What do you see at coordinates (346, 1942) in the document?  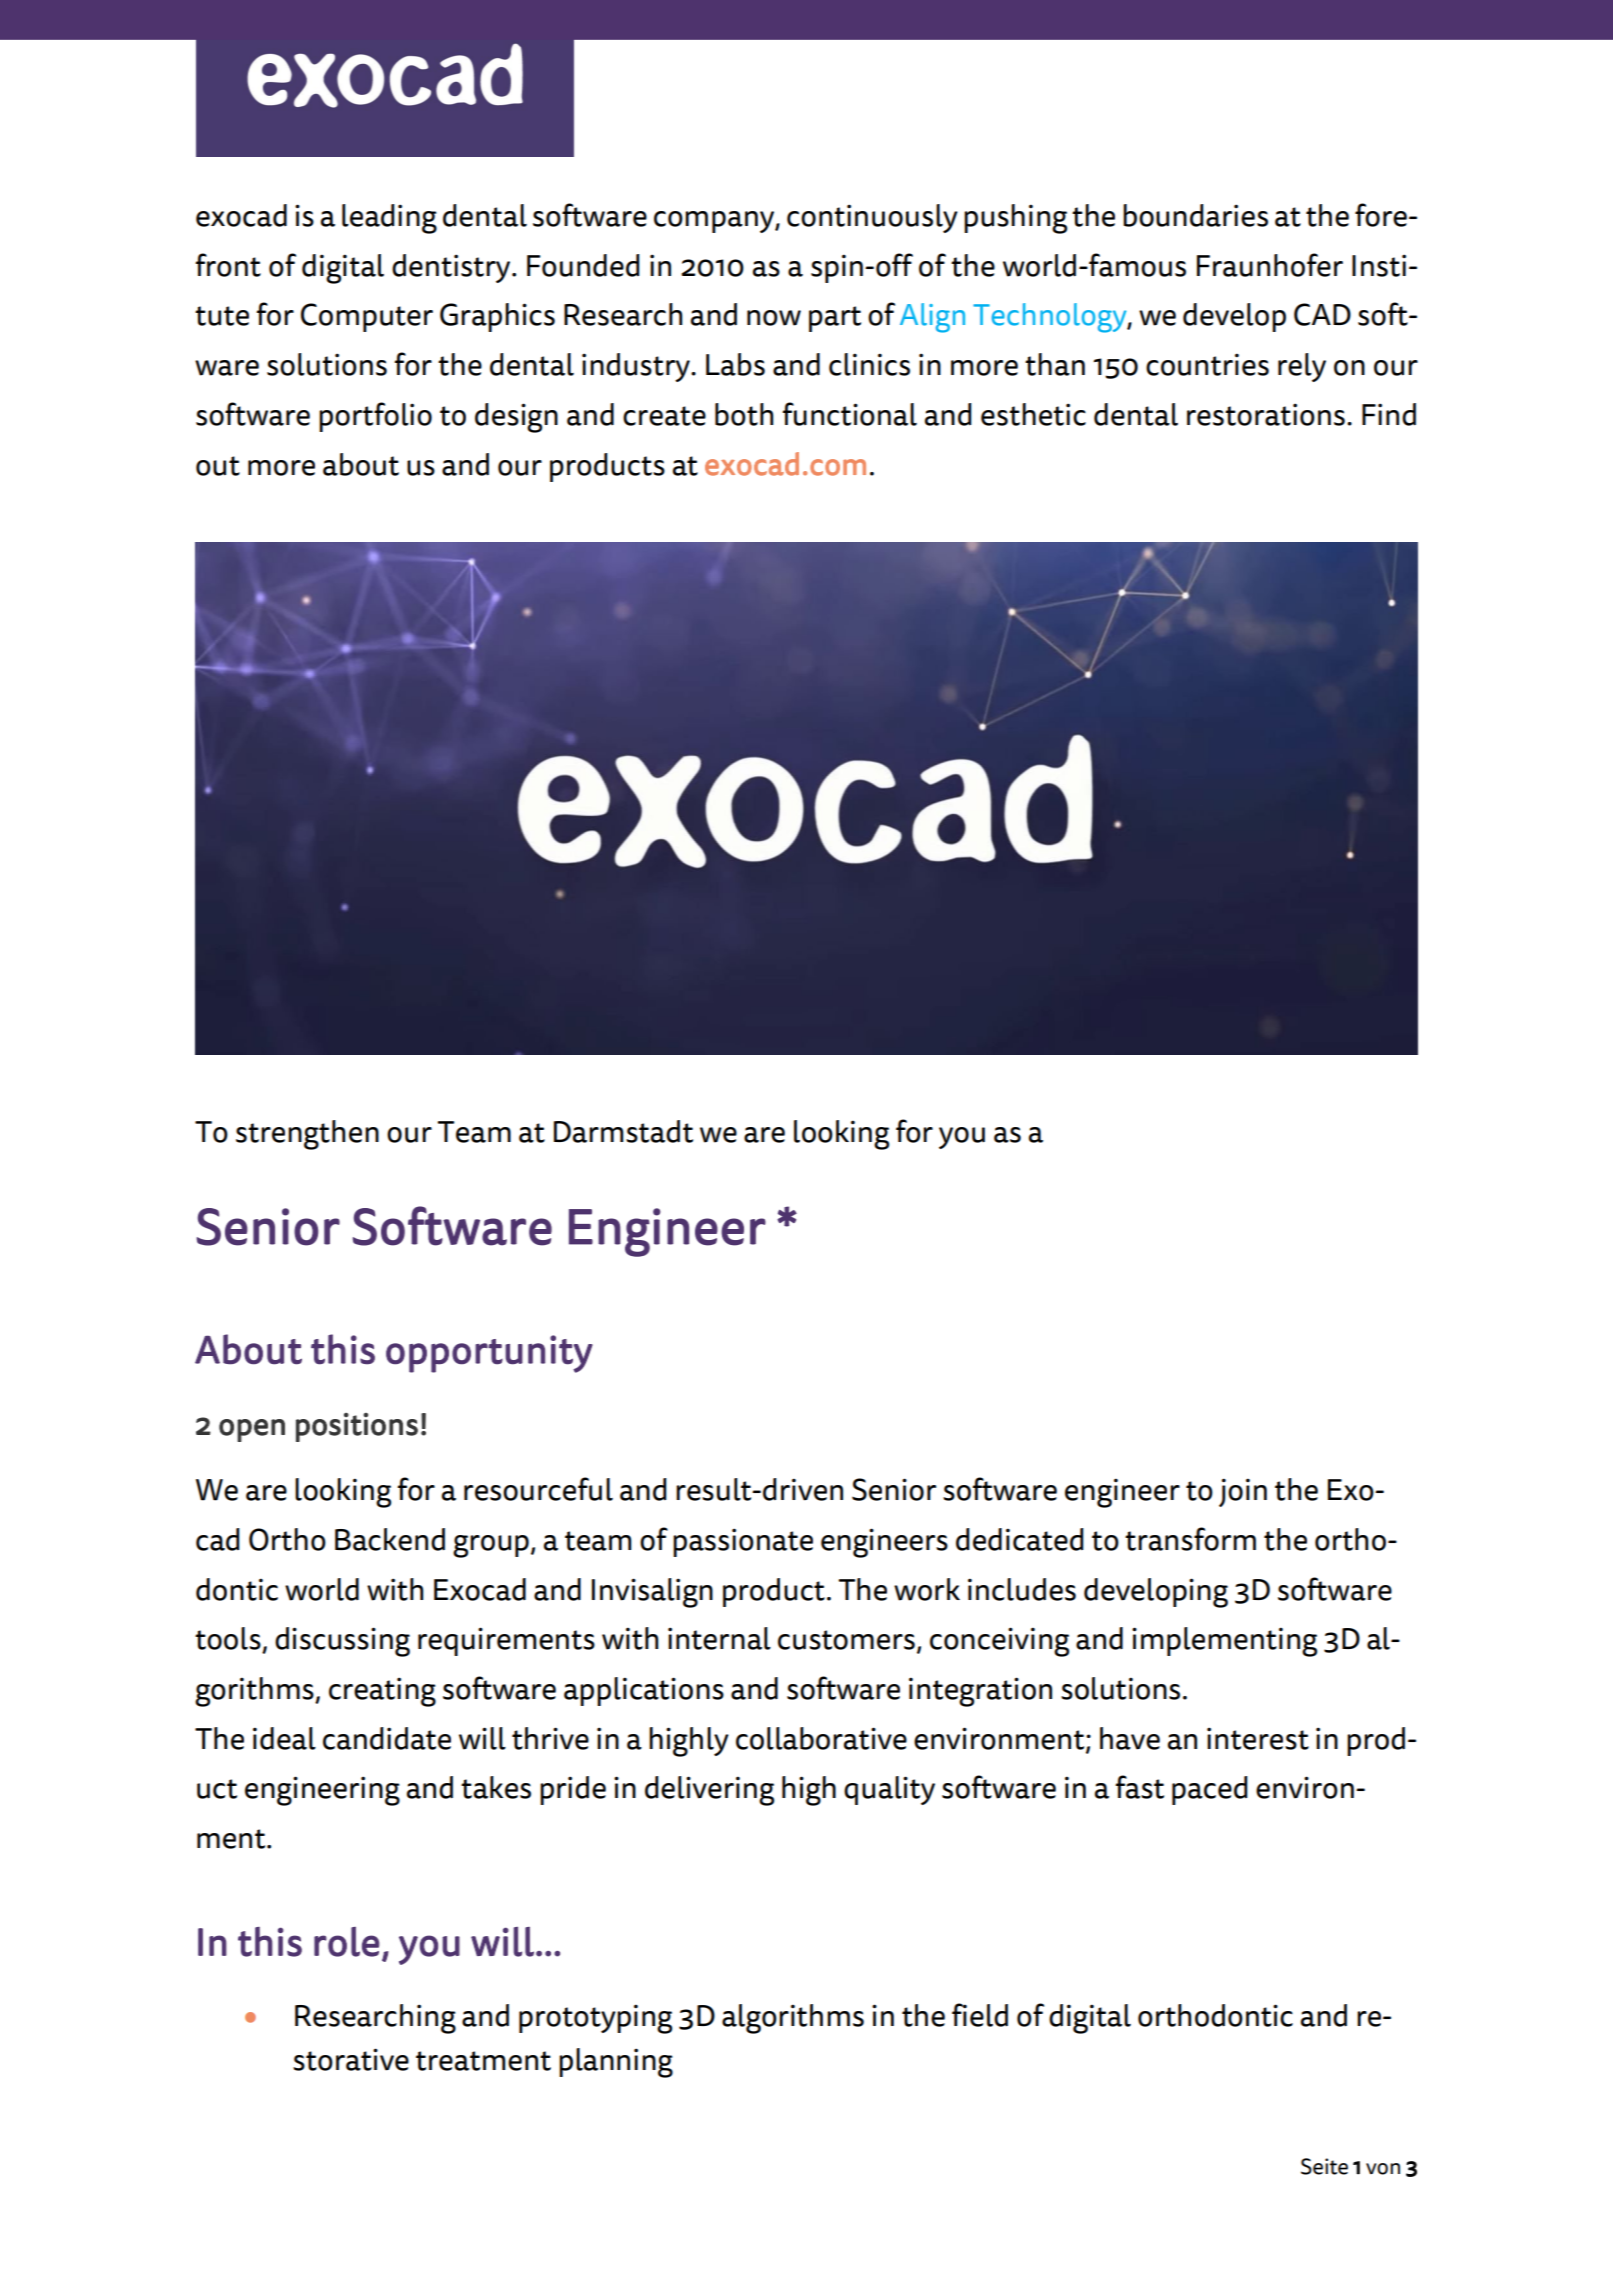 I see `role` at bounding box center [346, 1942].
